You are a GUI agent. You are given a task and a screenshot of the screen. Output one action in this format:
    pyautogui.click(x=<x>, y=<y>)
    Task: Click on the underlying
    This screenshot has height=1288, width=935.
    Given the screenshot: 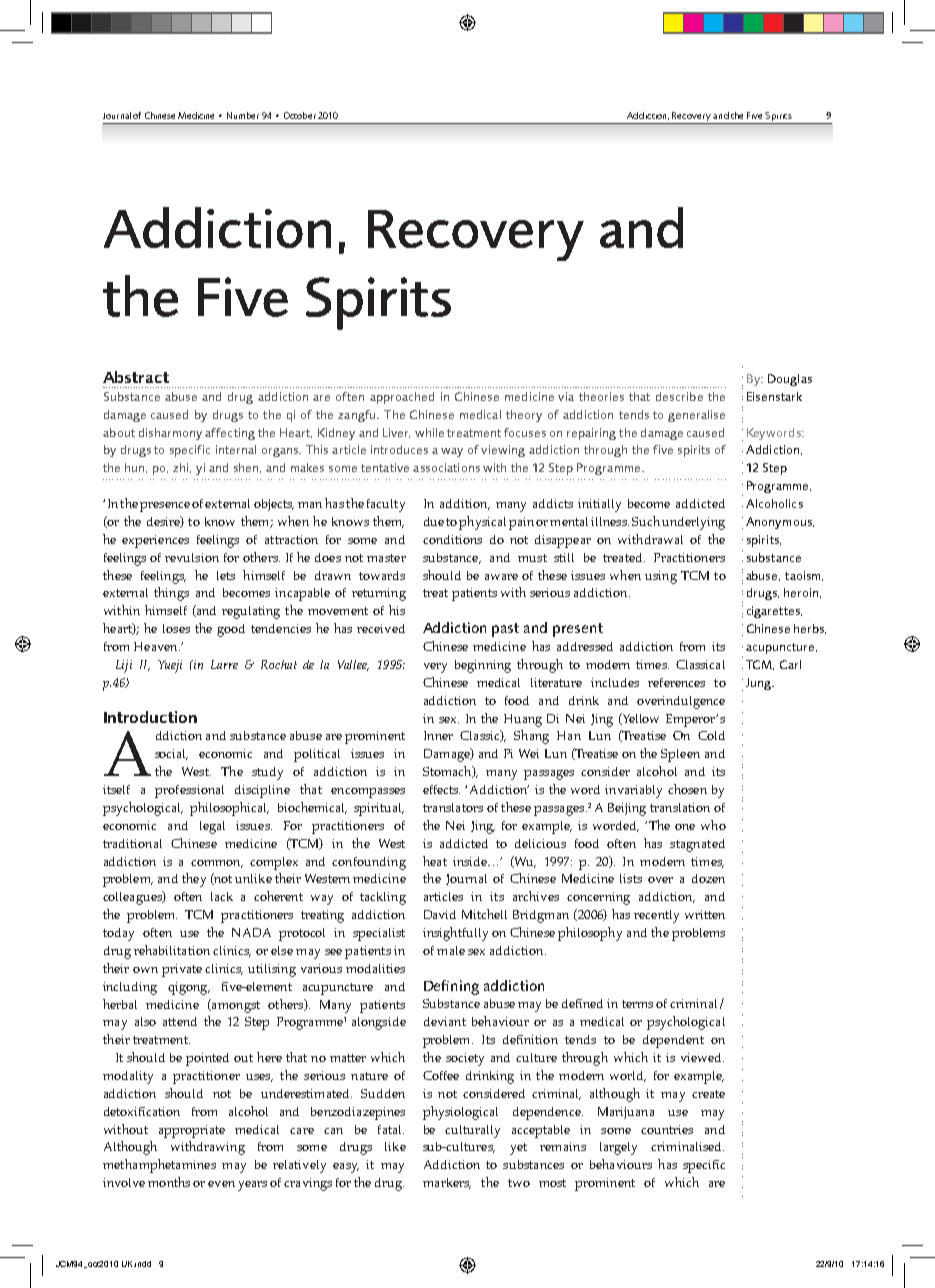 What is the action you would take?
    pyautogui.click(x=693, y=523)
